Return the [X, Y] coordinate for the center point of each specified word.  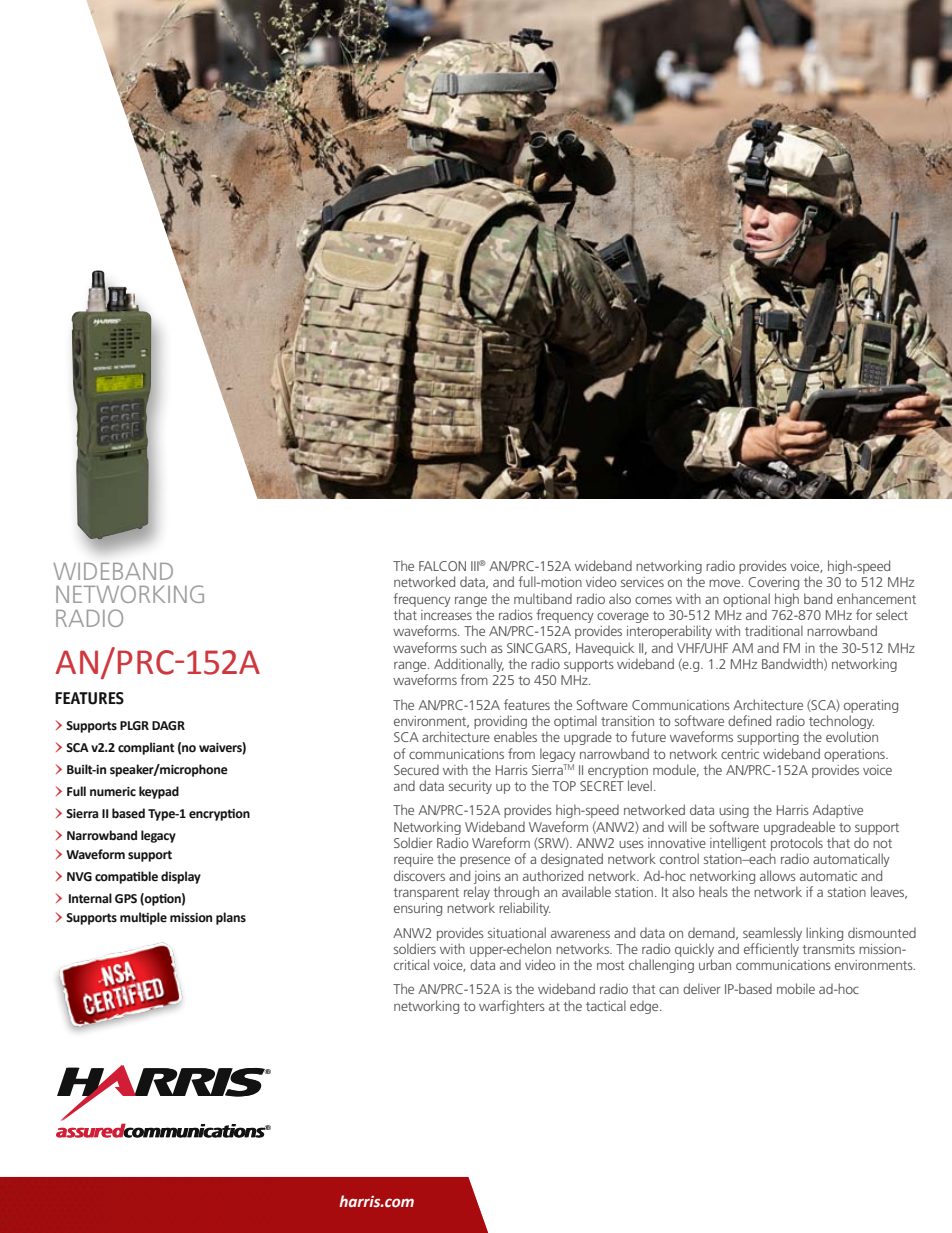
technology [841, 722]
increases [446, 615]
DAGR [168, 726]
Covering [773, 583]
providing [500, 722]
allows [778, 875]
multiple [143, 918]
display [181, 877]
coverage [623, 617]
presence [485, 861]
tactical [606, 1005]
